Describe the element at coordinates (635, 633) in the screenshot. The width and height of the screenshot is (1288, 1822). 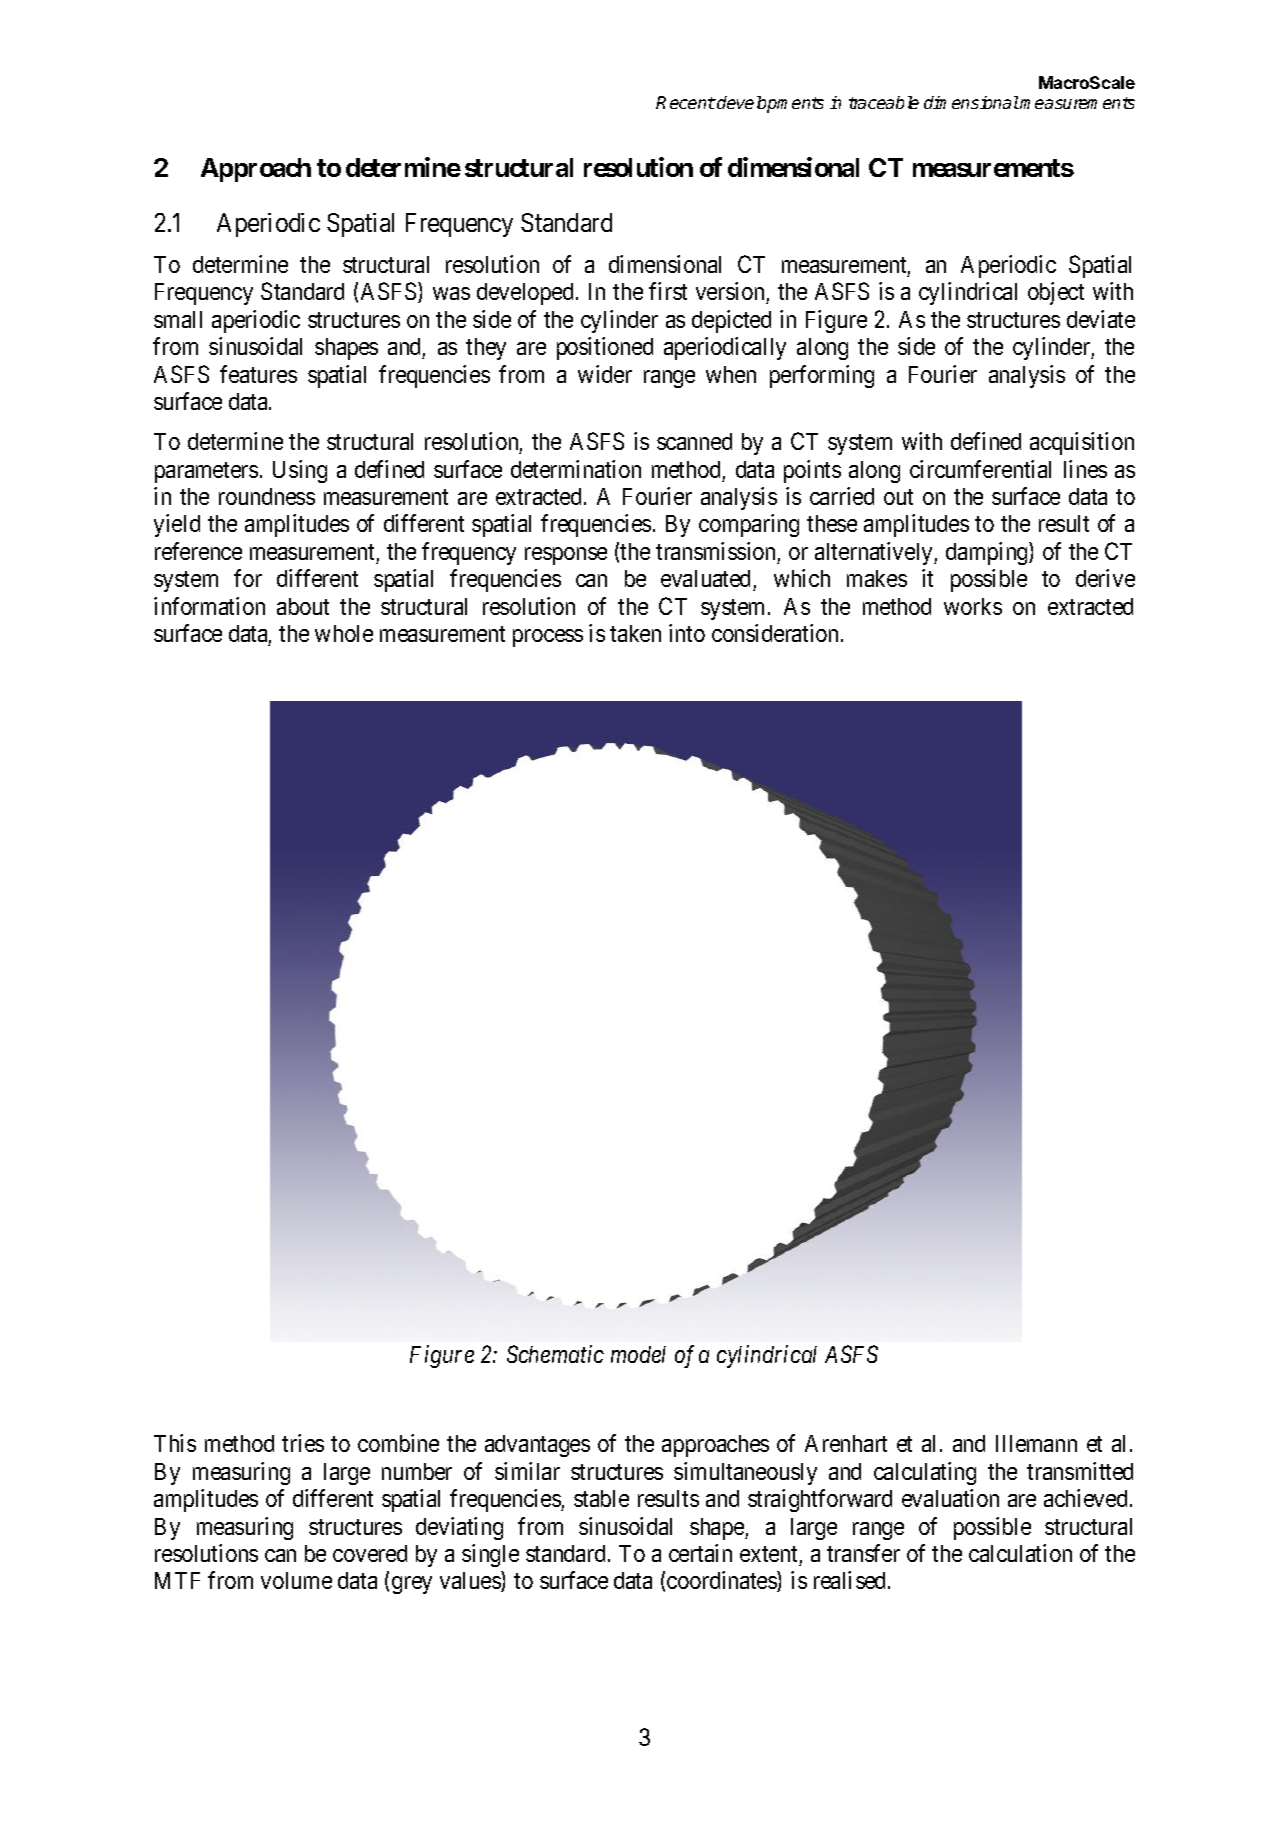
I see `taken` at that location.
